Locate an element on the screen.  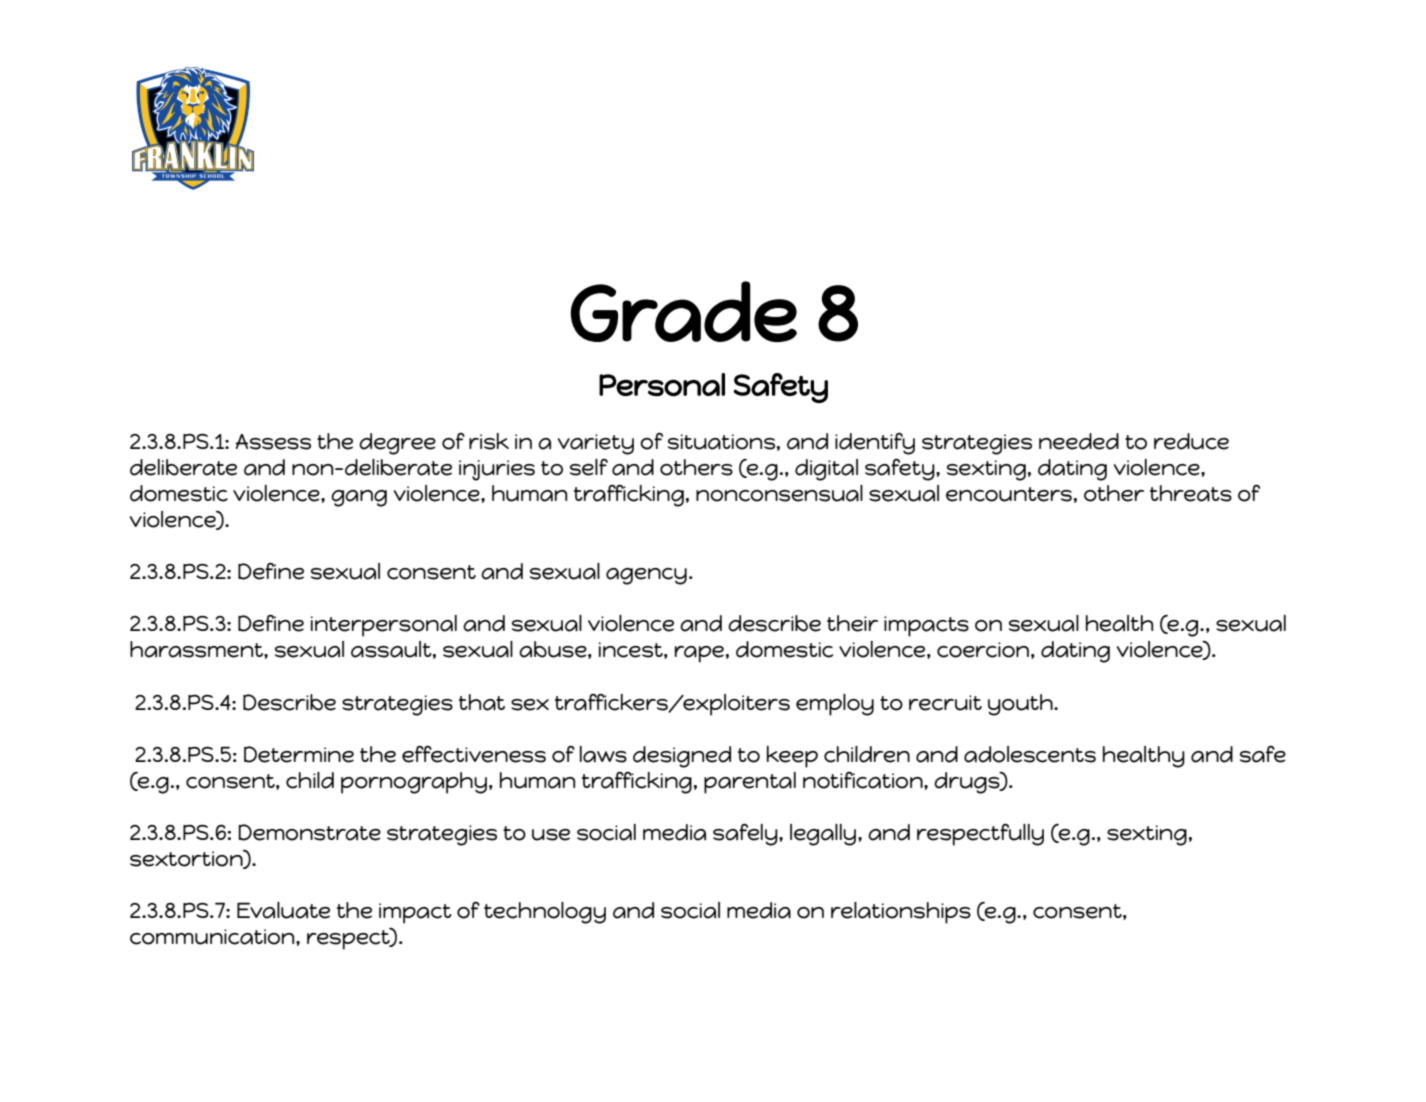
Assess is located at coordinates (273, 442).
